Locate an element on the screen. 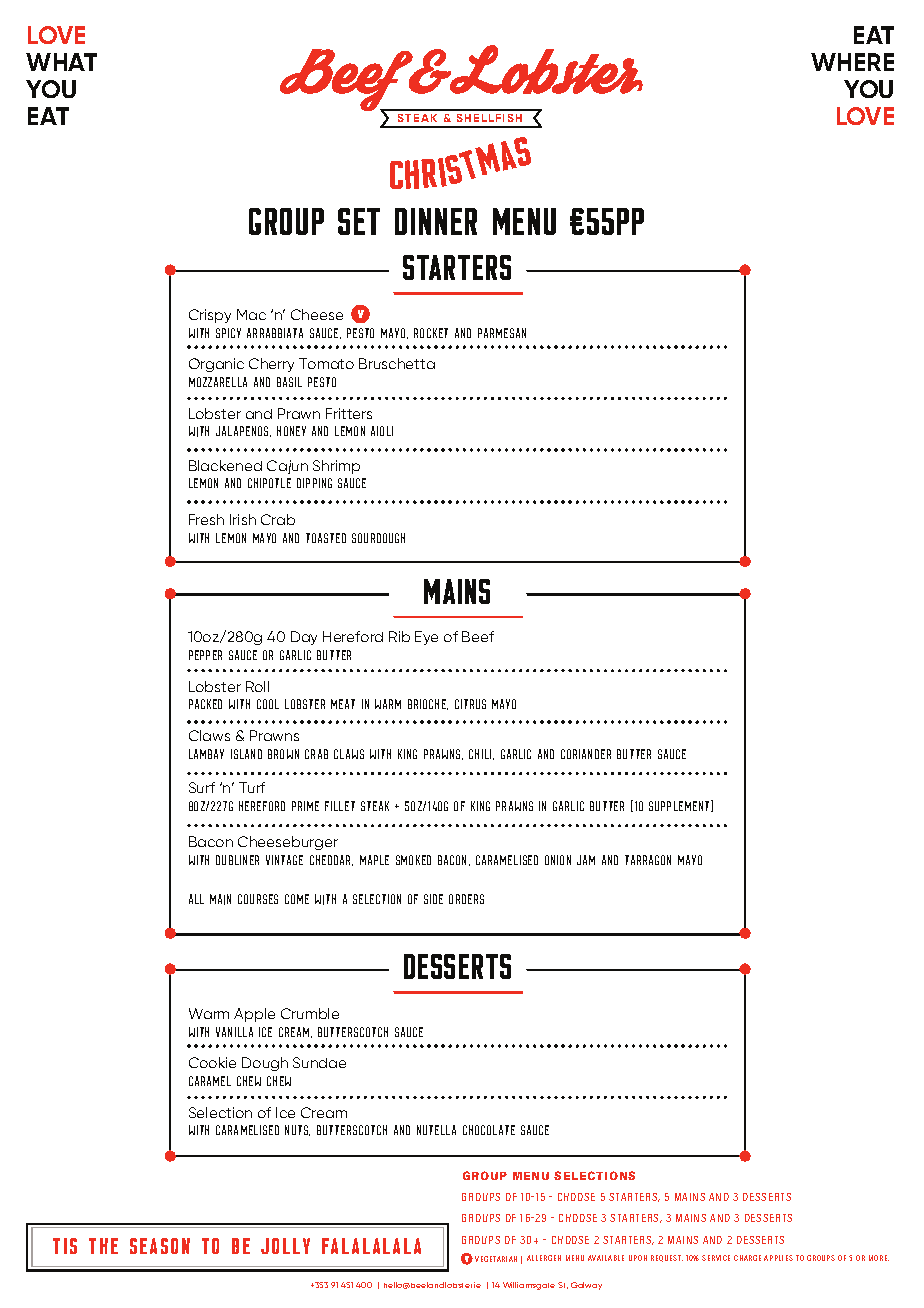 This screenshot has height=1308, width=924. PACKED is located at coordinates (205, 704).
